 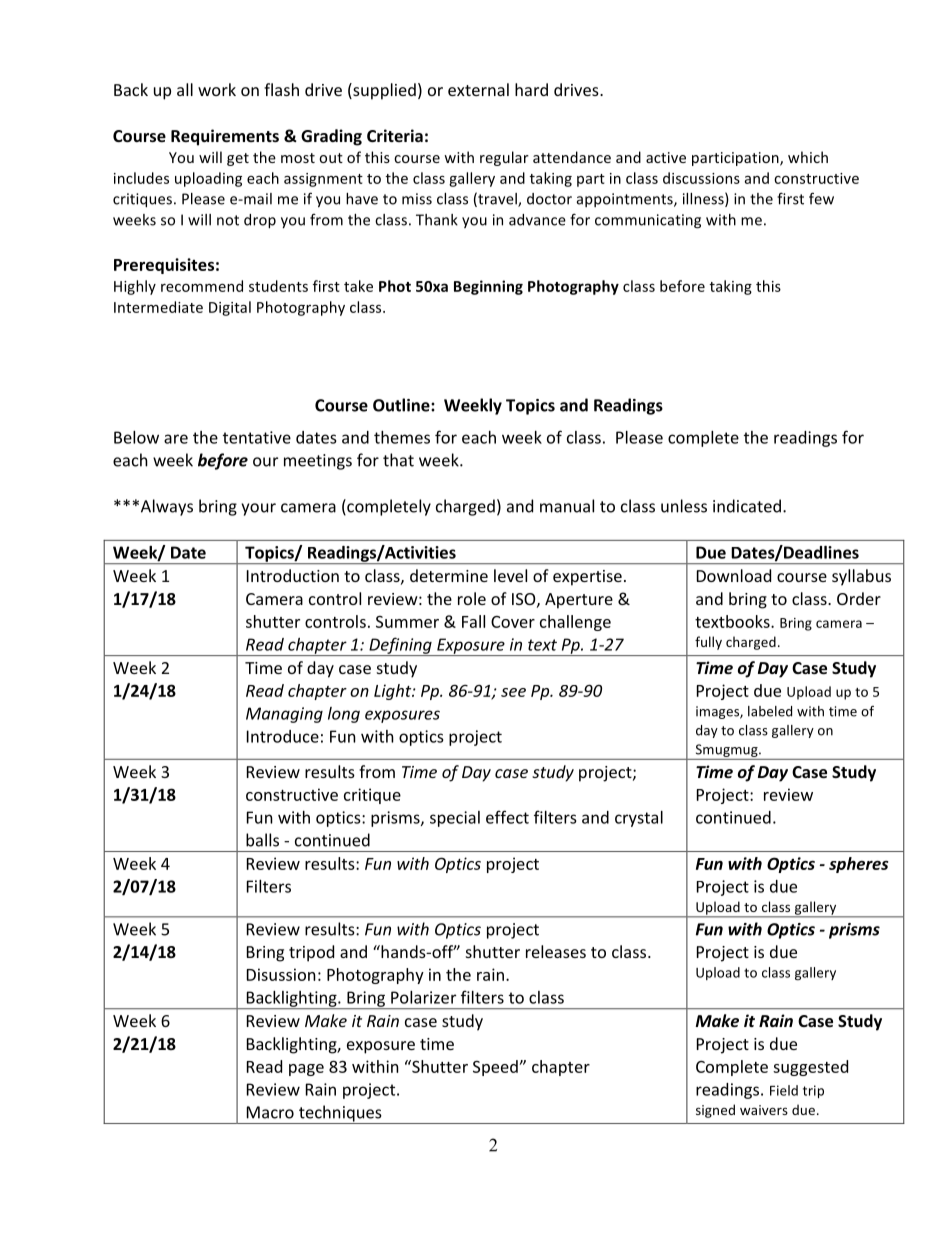 What do you see at coordinates (270, 1112) in the screenshot?
I see `Macro` at bounding box center [270, 1112].
